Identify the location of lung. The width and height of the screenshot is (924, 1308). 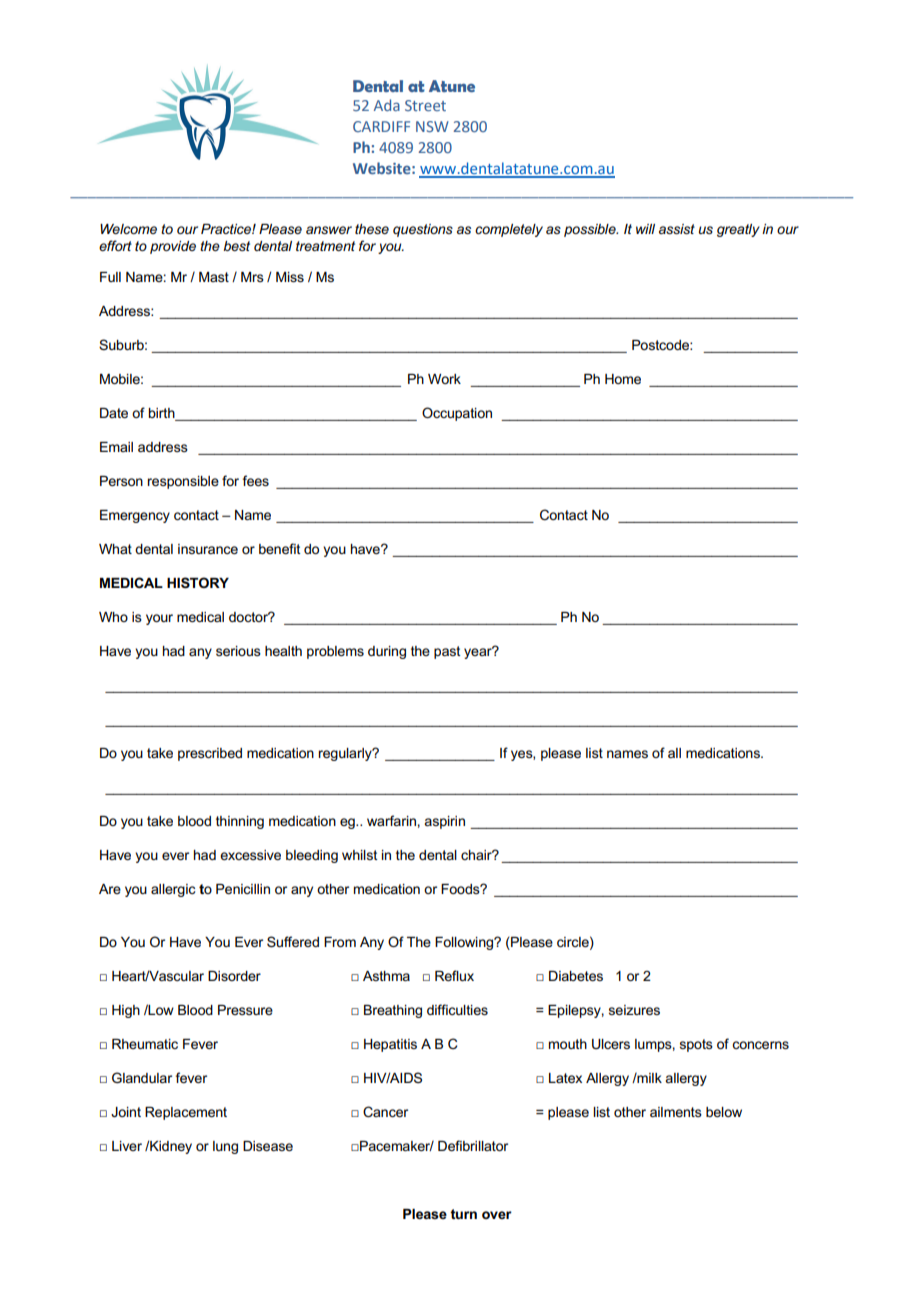
(225, 1147).
